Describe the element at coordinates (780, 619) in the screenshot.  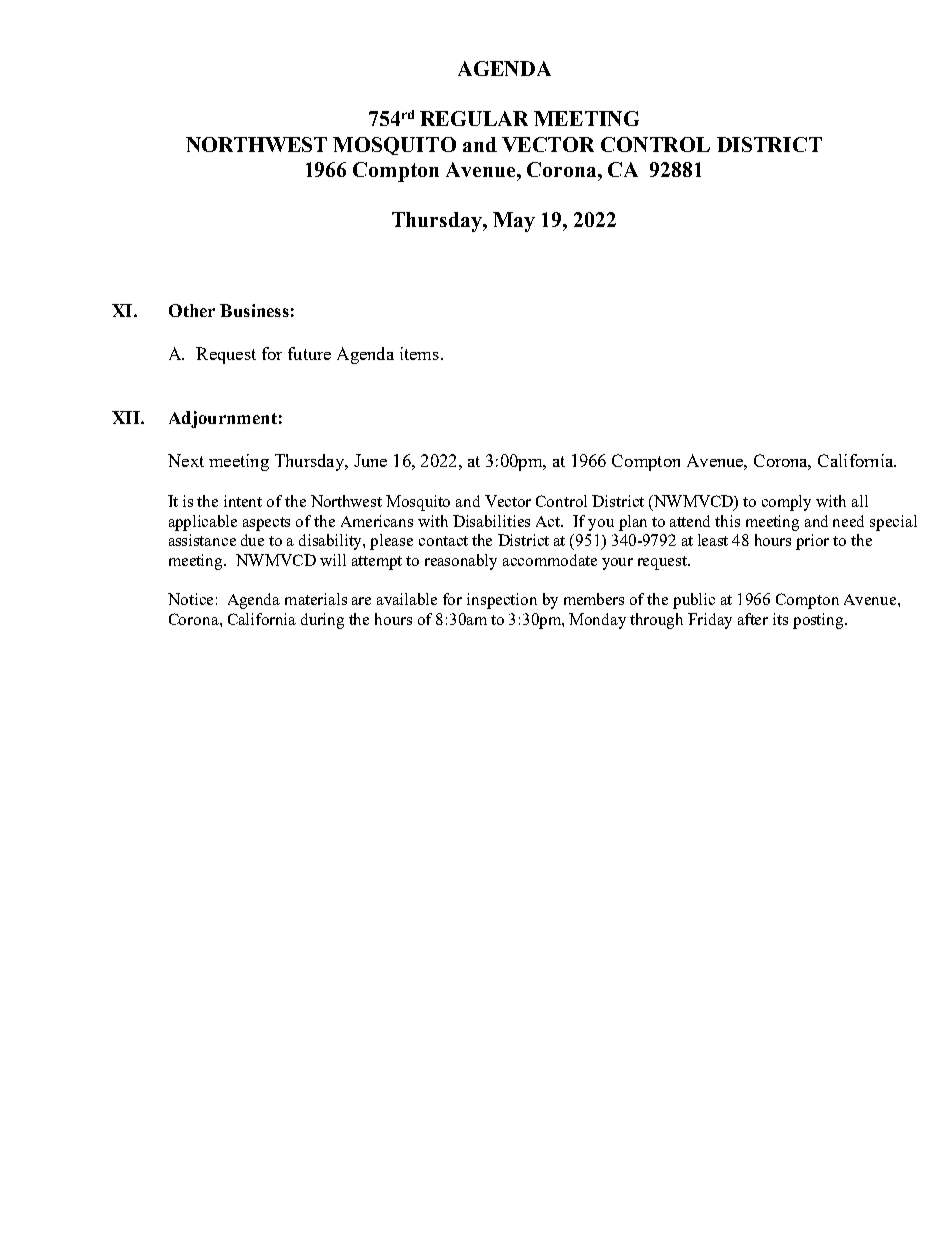
I see `its` at that location.
